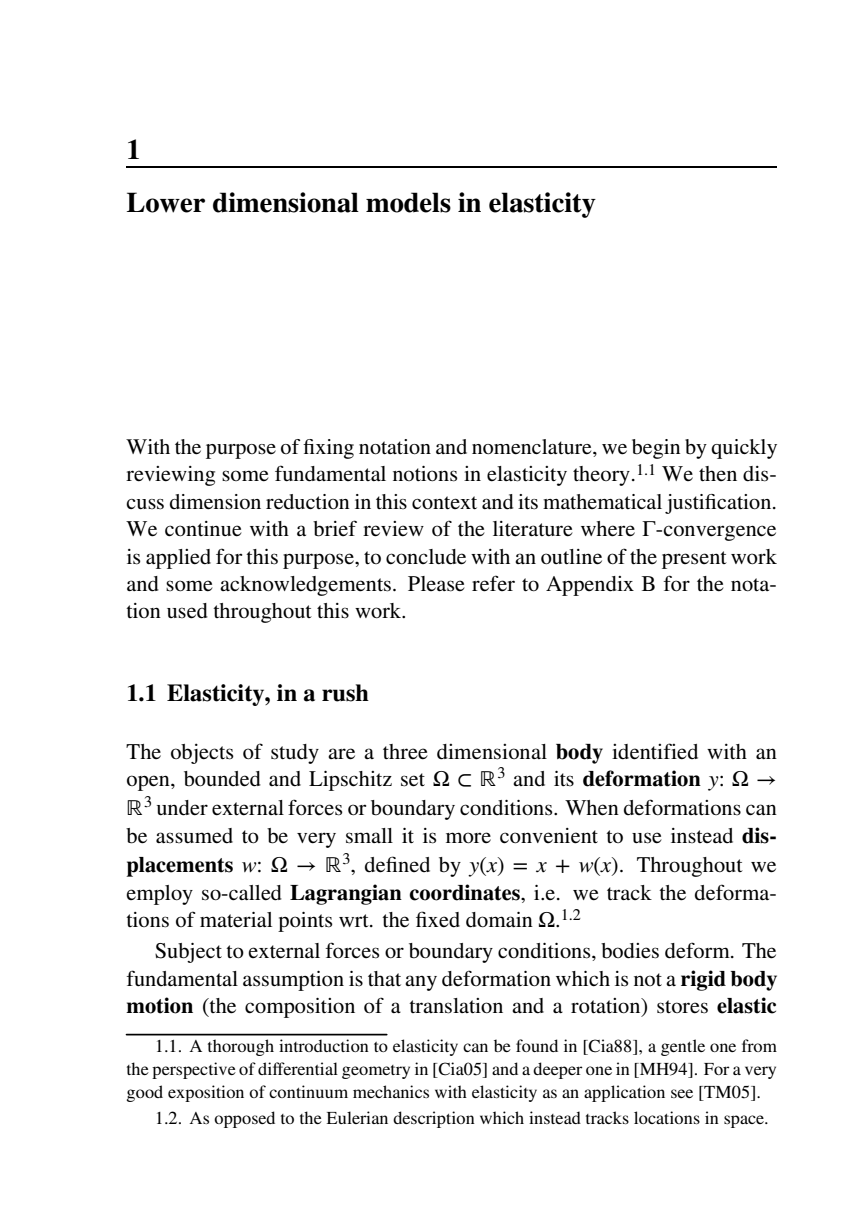  I want to click on mechanics, so click(391, 1091).
